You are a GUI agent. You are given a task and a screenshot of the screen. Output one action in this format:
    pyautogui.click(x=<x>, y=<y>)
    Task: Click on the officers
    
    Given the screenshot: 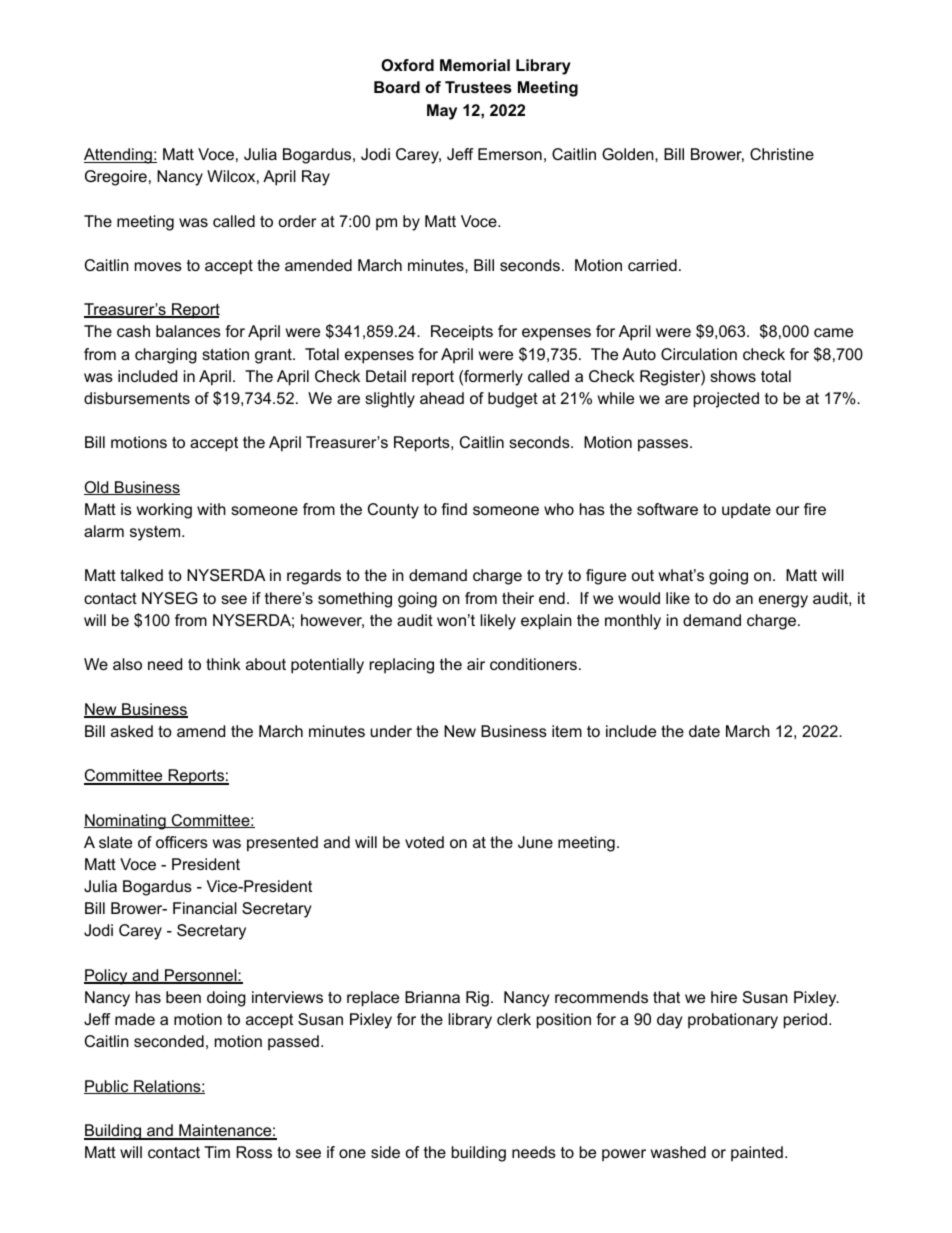 What is the action you would take?
    pyautogui.click(x=182, y=842)
